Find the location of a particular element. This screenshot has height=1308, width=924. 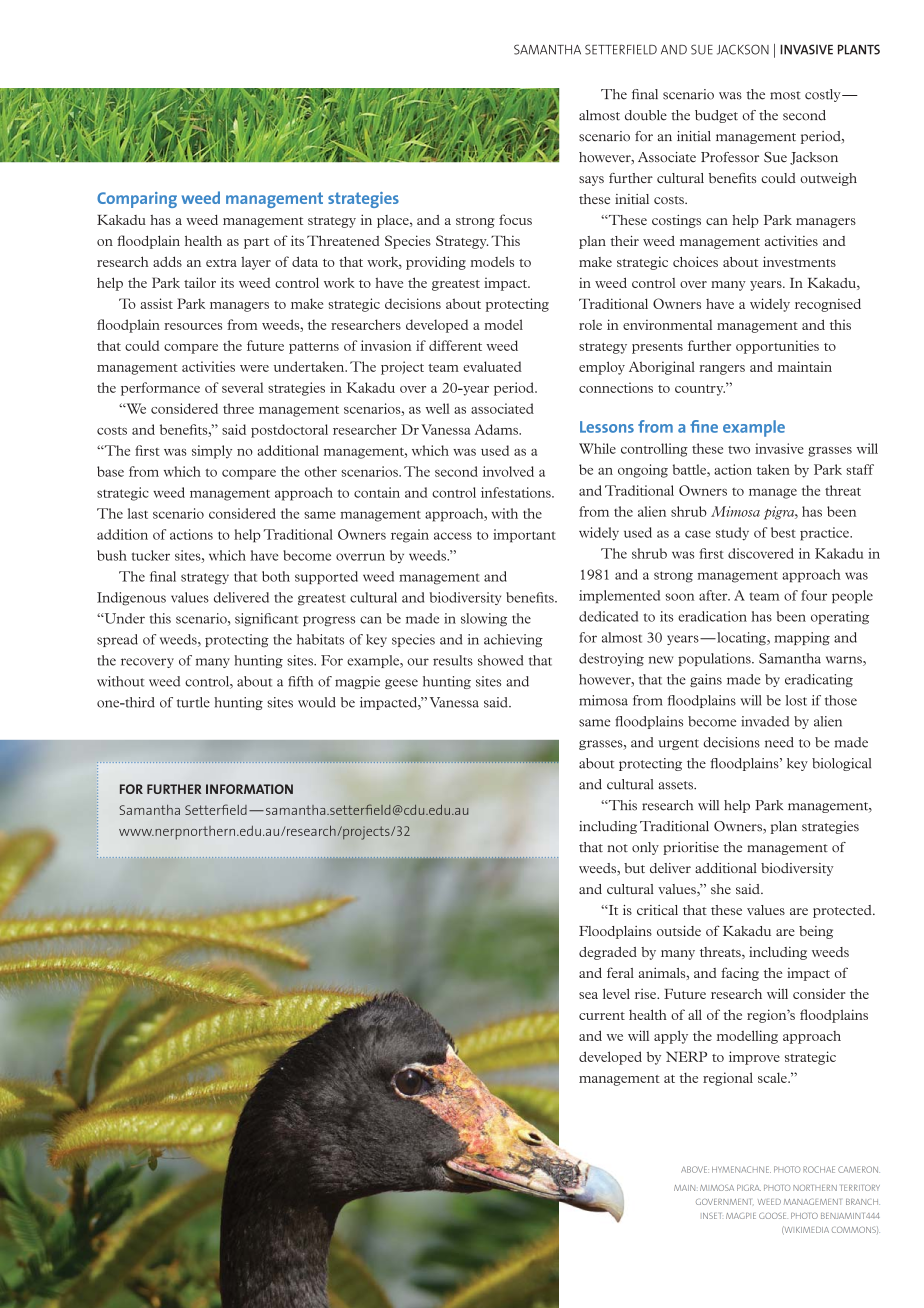

degraded is located at coordinates (608, 953).
